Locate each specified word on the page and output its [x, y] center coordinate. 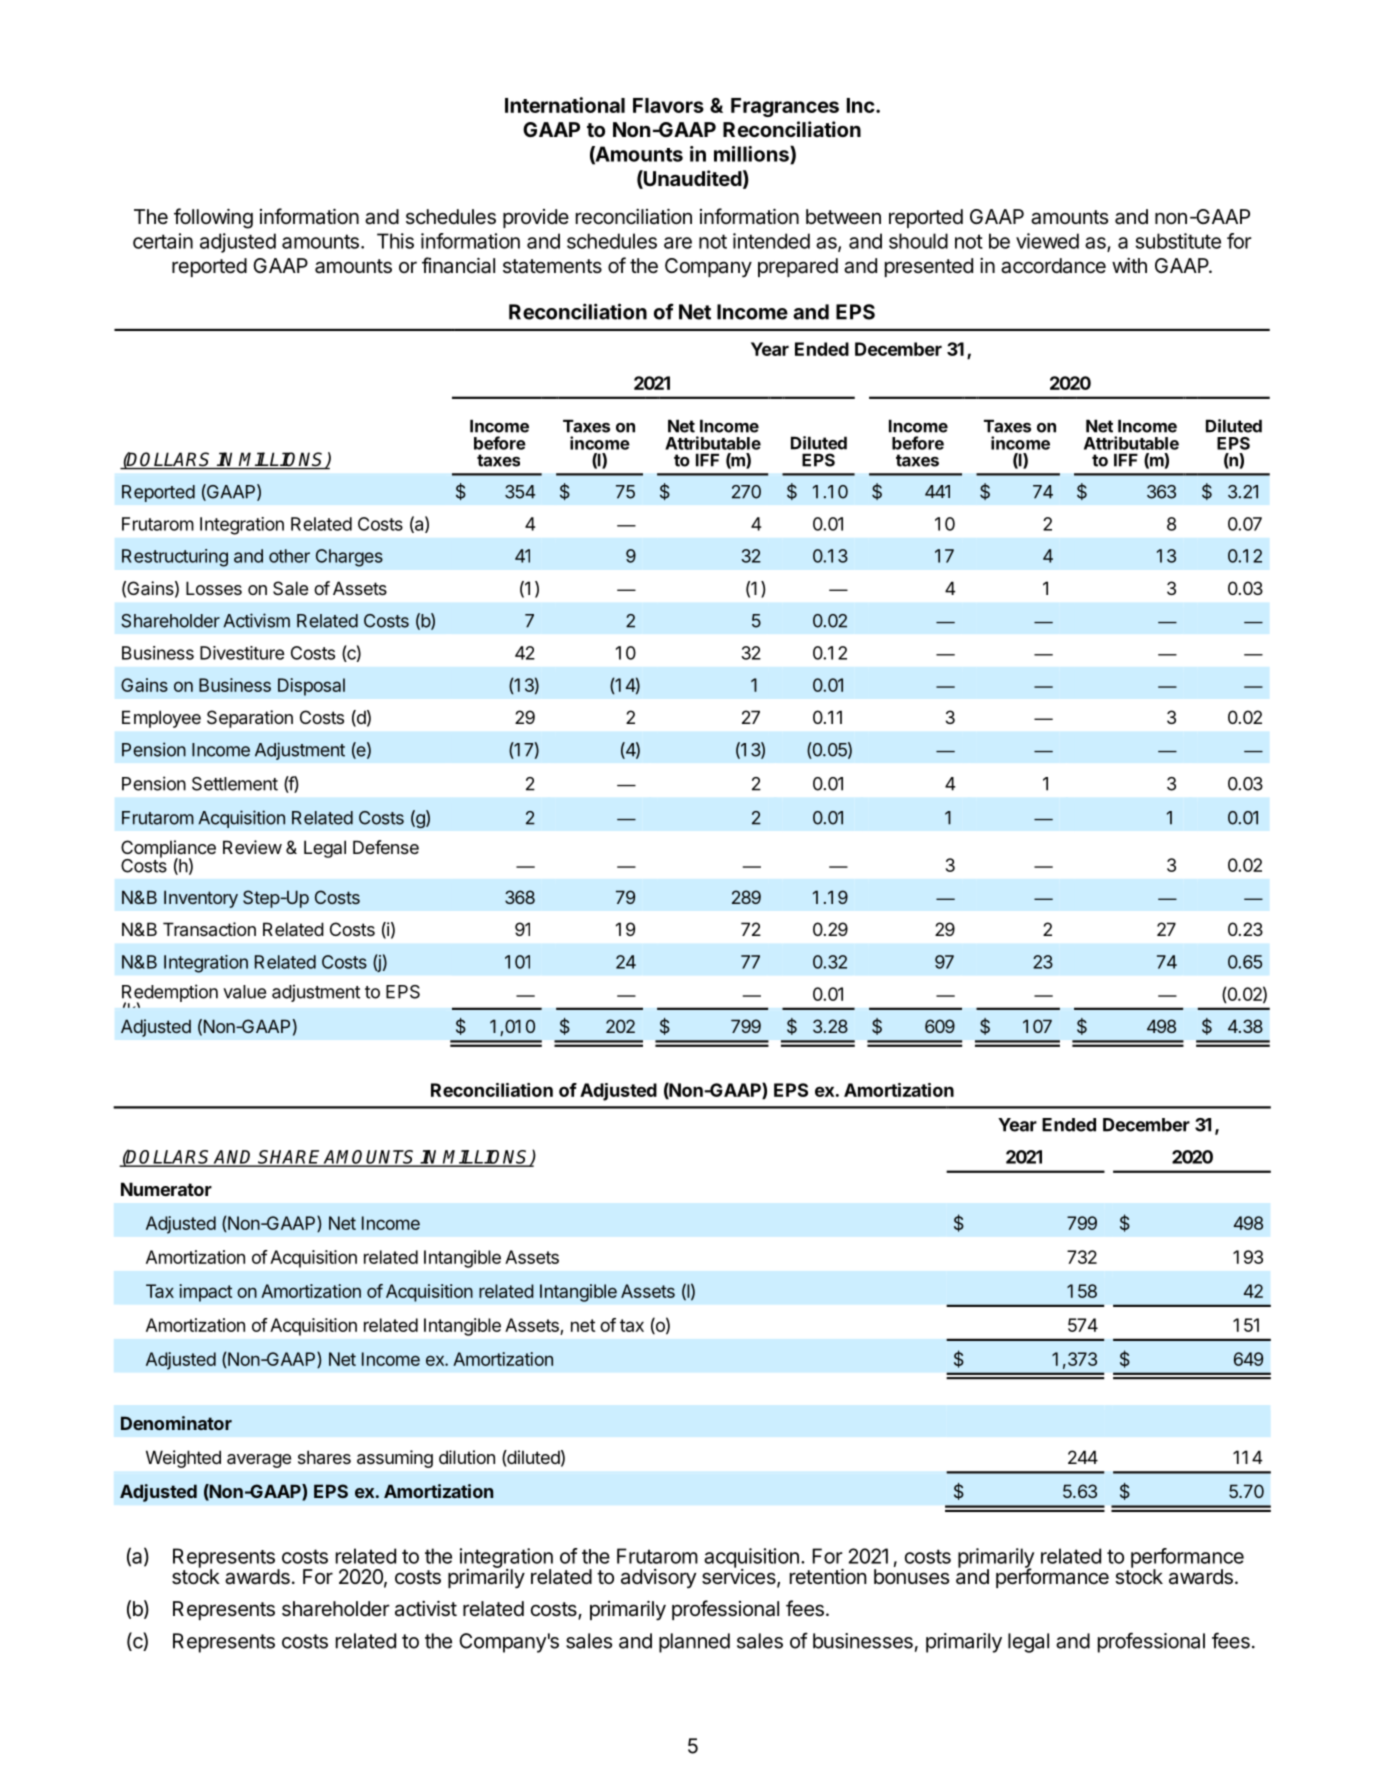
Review [252, 847]
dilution [467, 1457]
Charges [349, 558]
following [213, 218]
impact [205, 1293]
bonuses [911, 1577]
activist [426, 1608]
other [289, 556]
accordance [1053, 266]
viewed [1047, 241]
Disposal [311, 687]
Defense [386, 847]
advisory [658, 1578]
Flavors [668, 105]
